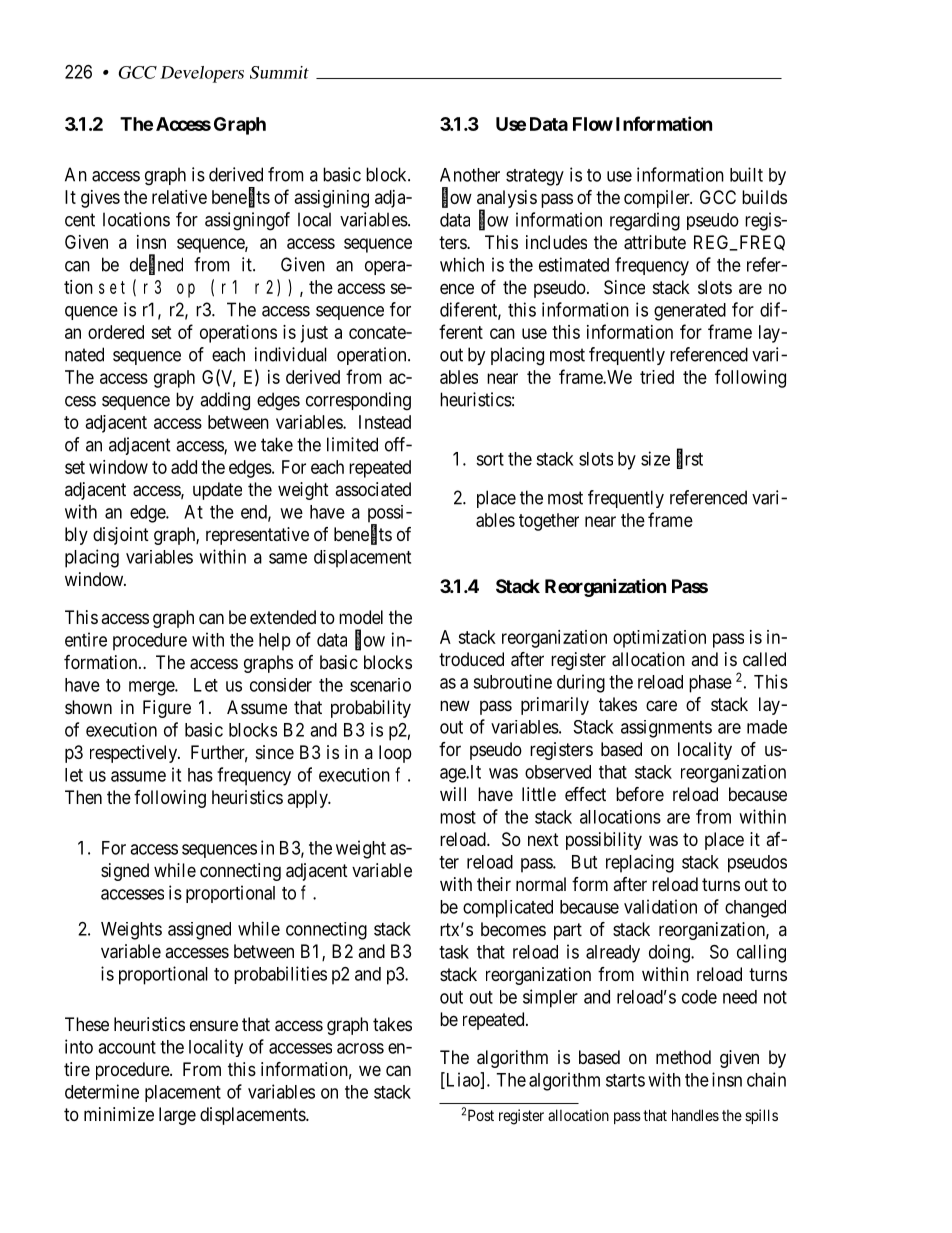 This screenshot has width=952, height=1233. Describe the element at coordinates (202, 74) in the screenshot. I see `Developers` at that location.
